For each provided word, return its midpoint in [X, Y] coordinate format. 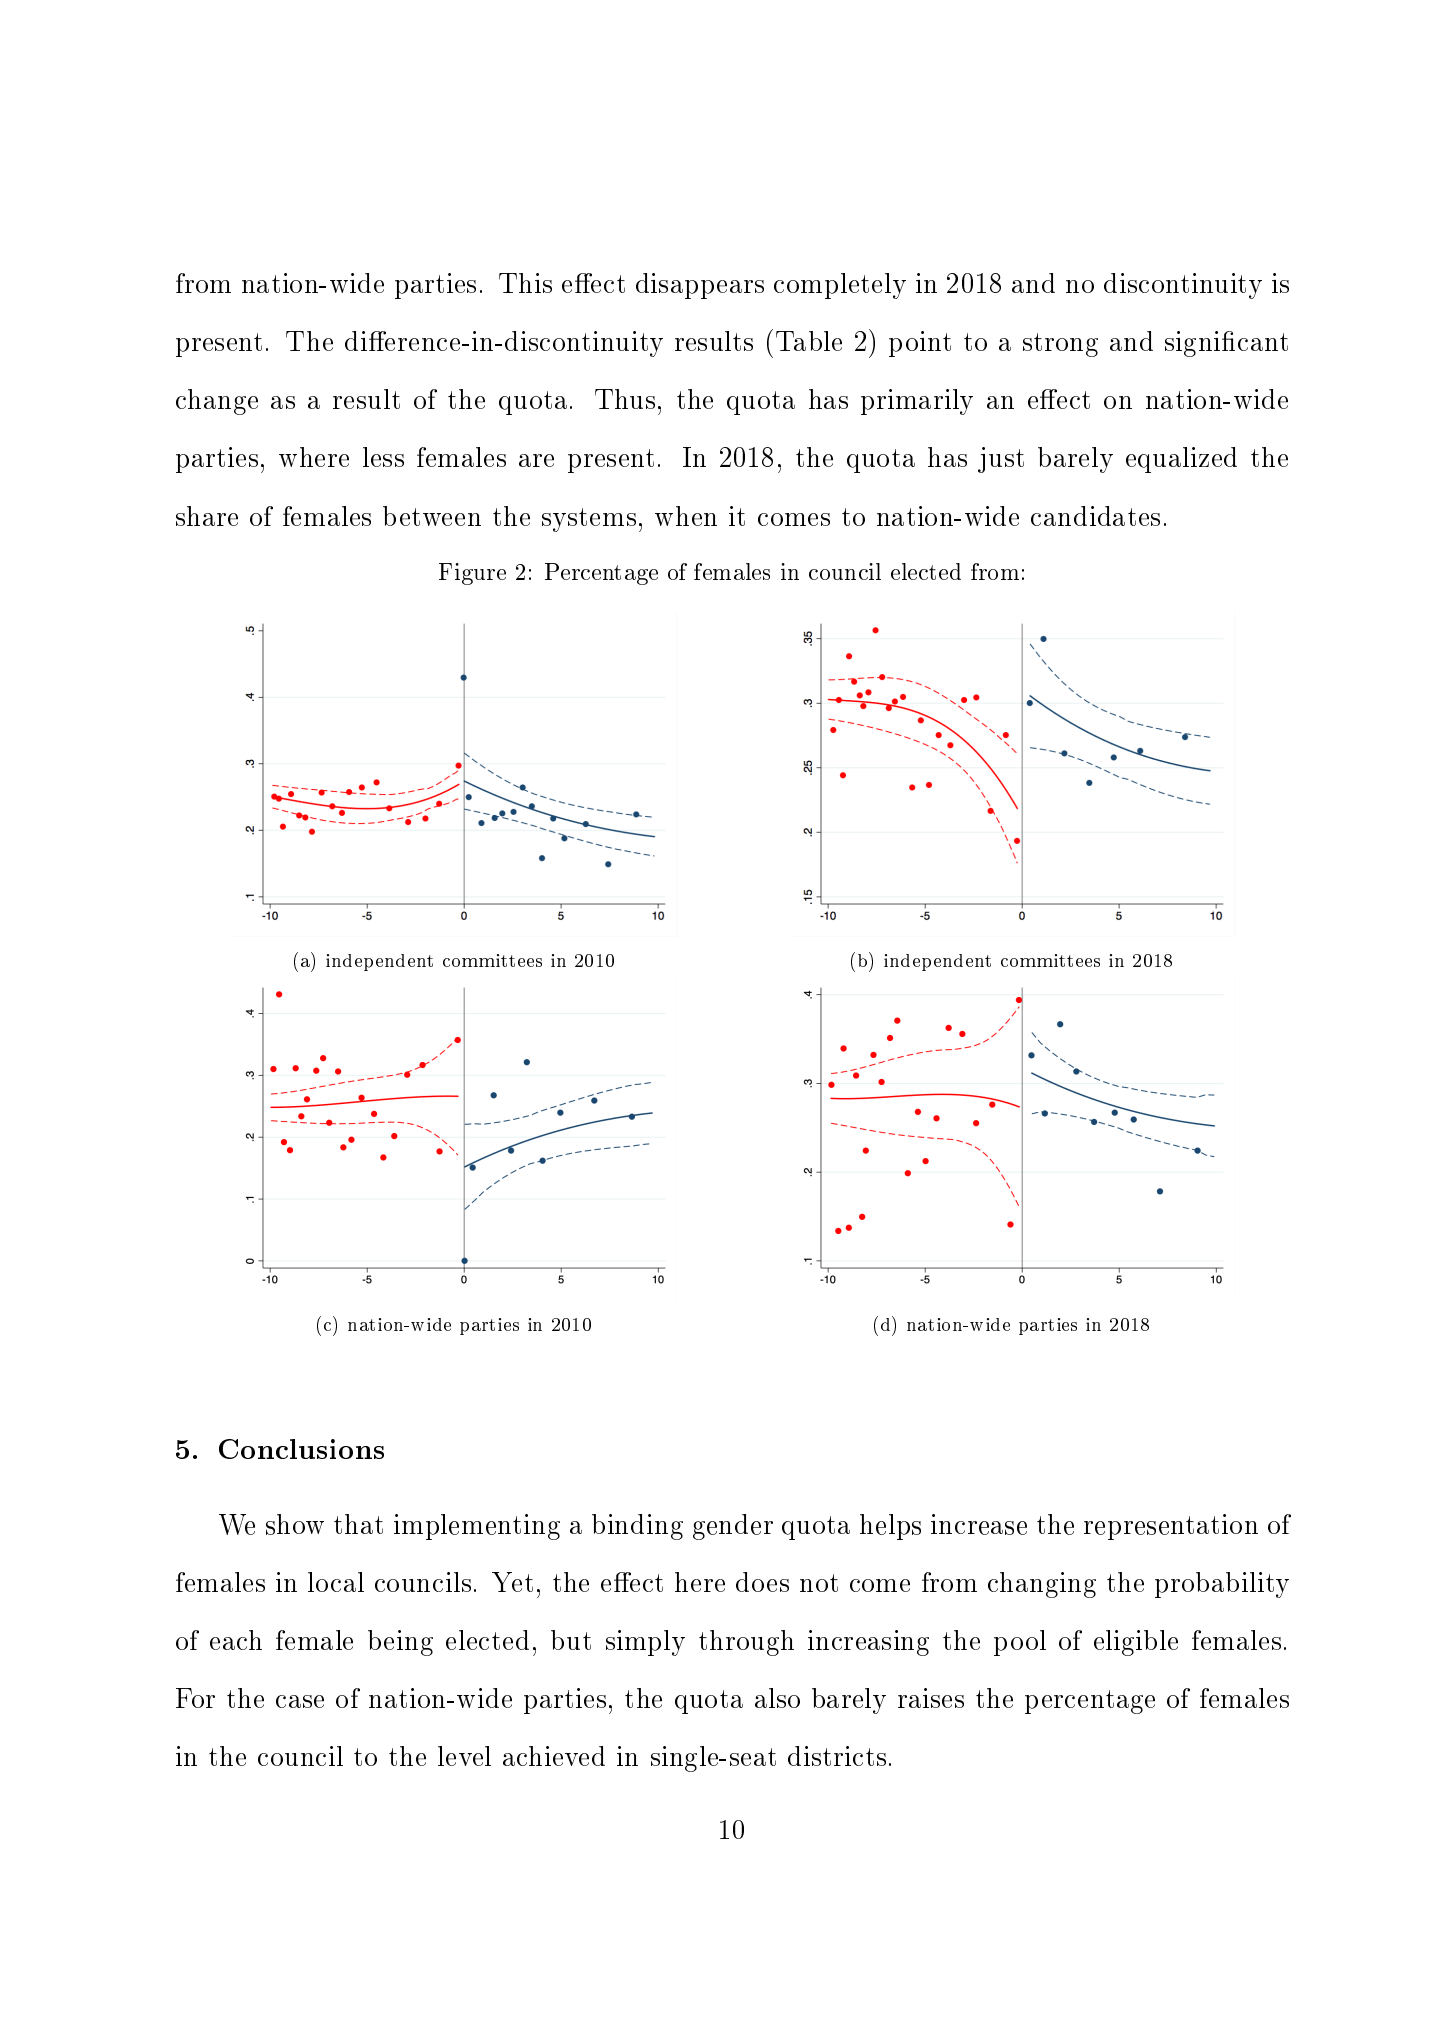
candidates [1095, 516]
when [686, 516]
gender [733, 1527]
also [777, 1698]
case [300, 1701]
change [217, 402]
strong [1060, 345]
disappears [700, 286]
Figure [472, 574]
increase [979, 1524]
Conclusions [301, 1449]
